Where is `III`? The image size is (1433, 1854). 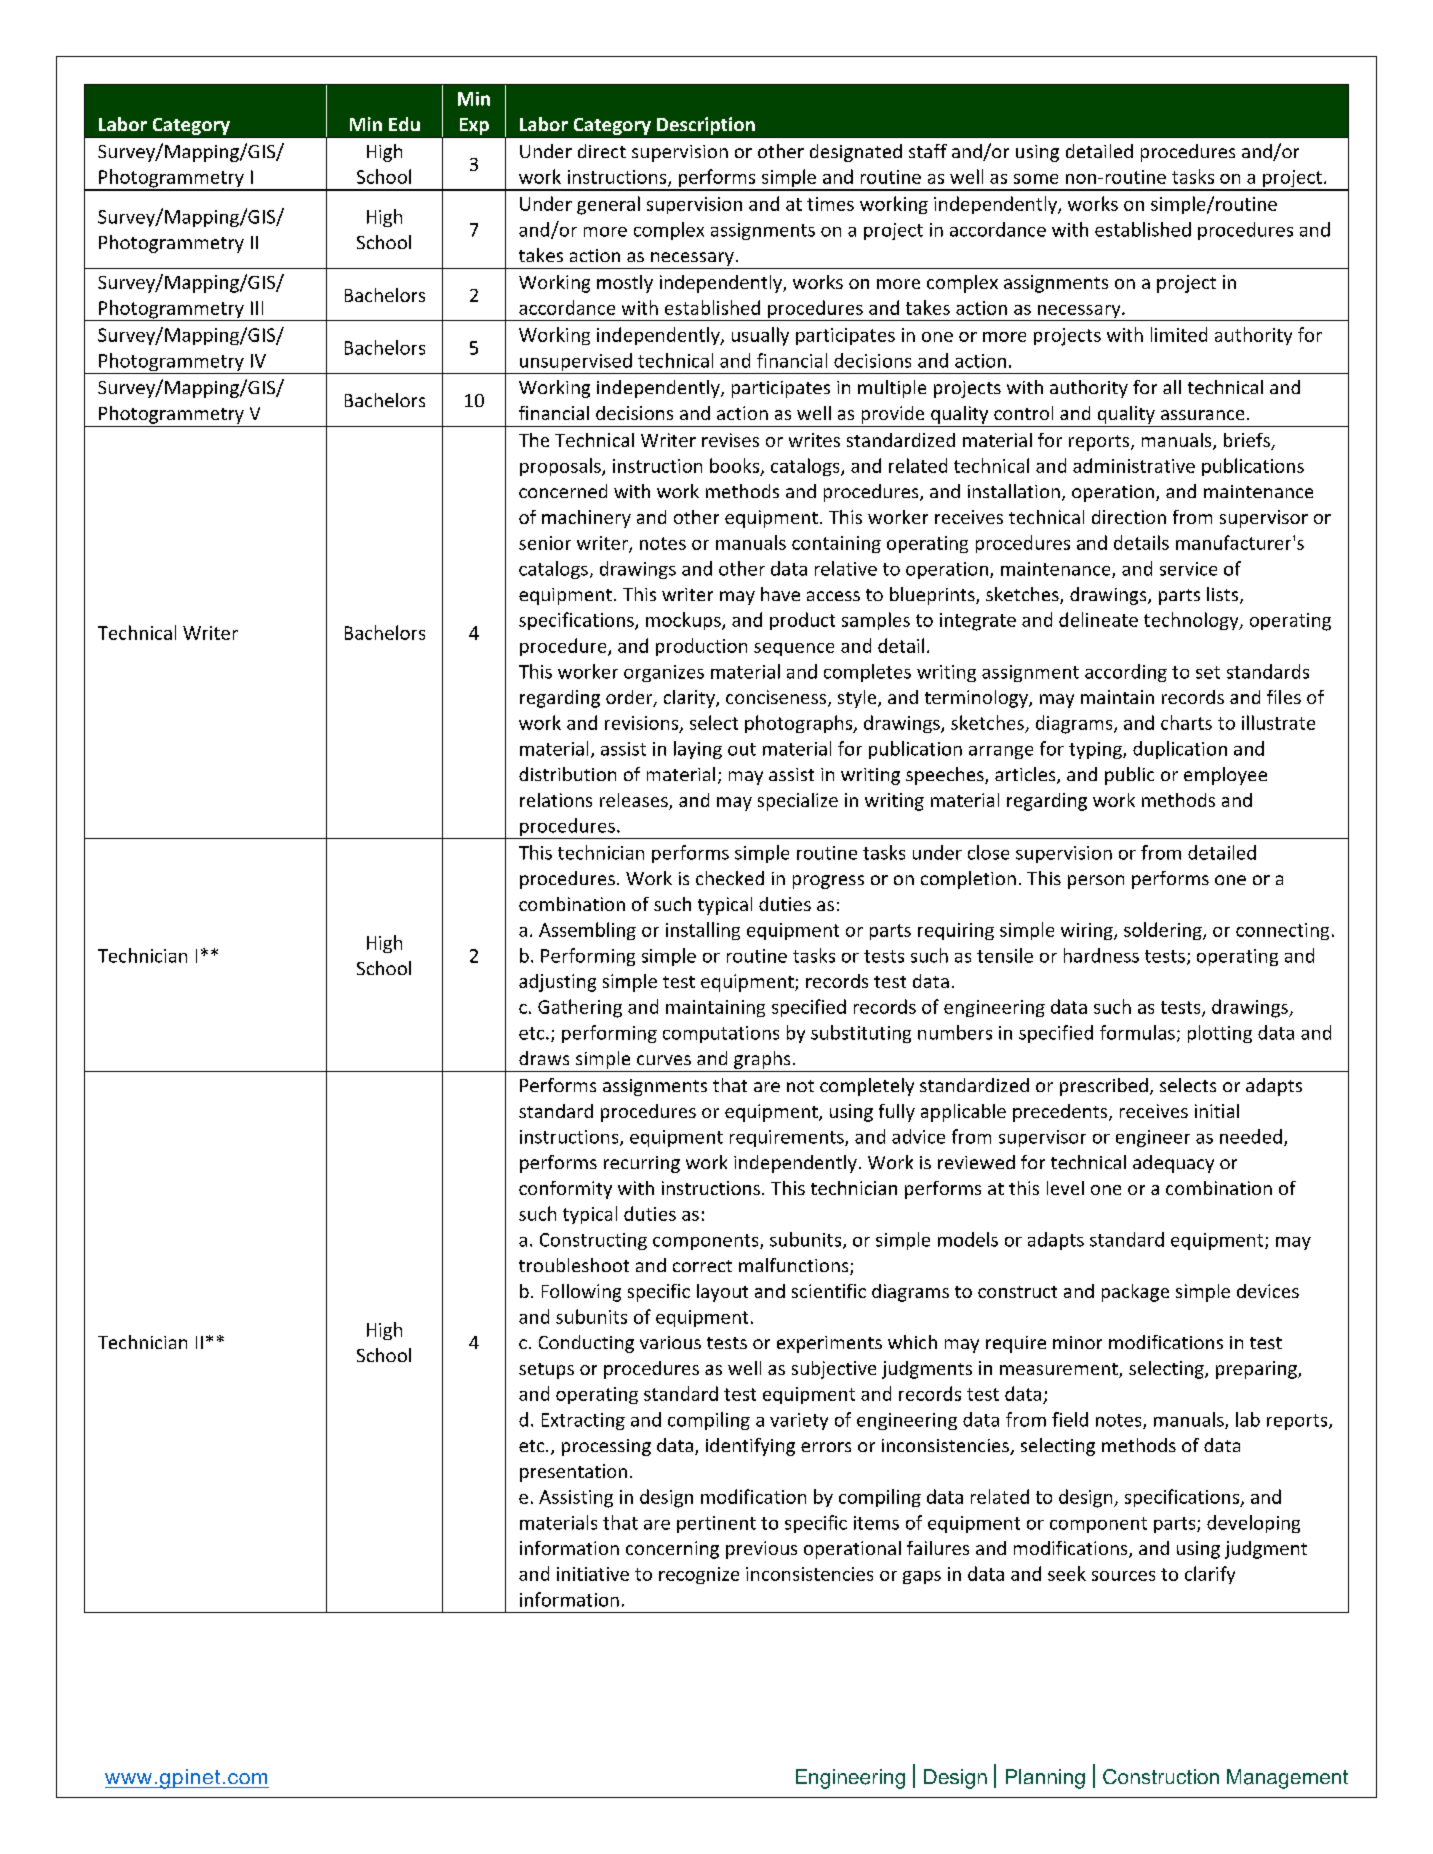
III is located at coordinates (257, 308).
